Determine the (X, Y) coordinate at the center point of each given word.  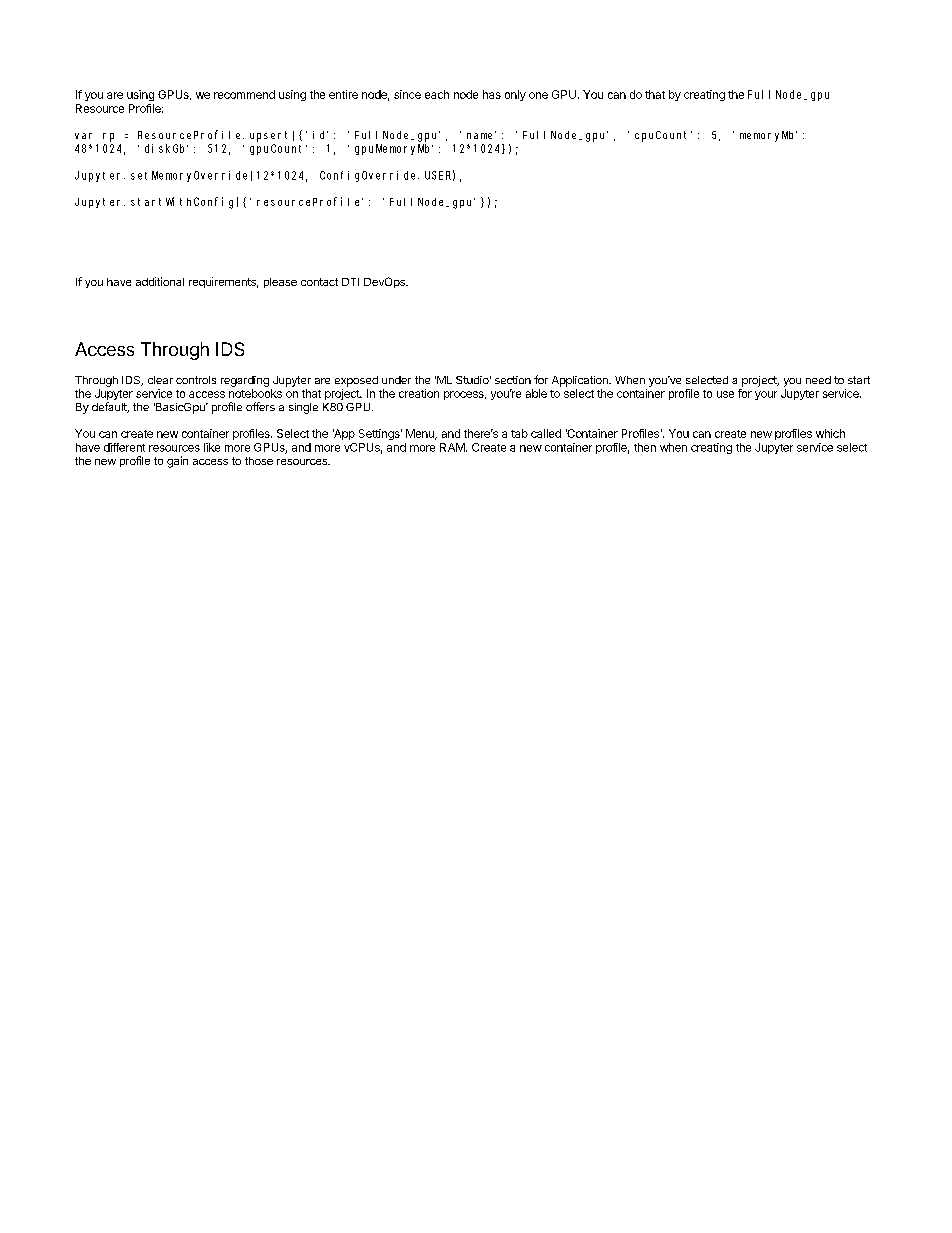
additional (160, 281)
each (437, 94)
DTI (350, 282)
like (212, 447)
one (538, 95)
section (513, 380)
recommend (244, 94)
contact (319, 282)
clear (160, 380)
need (818, 380)
